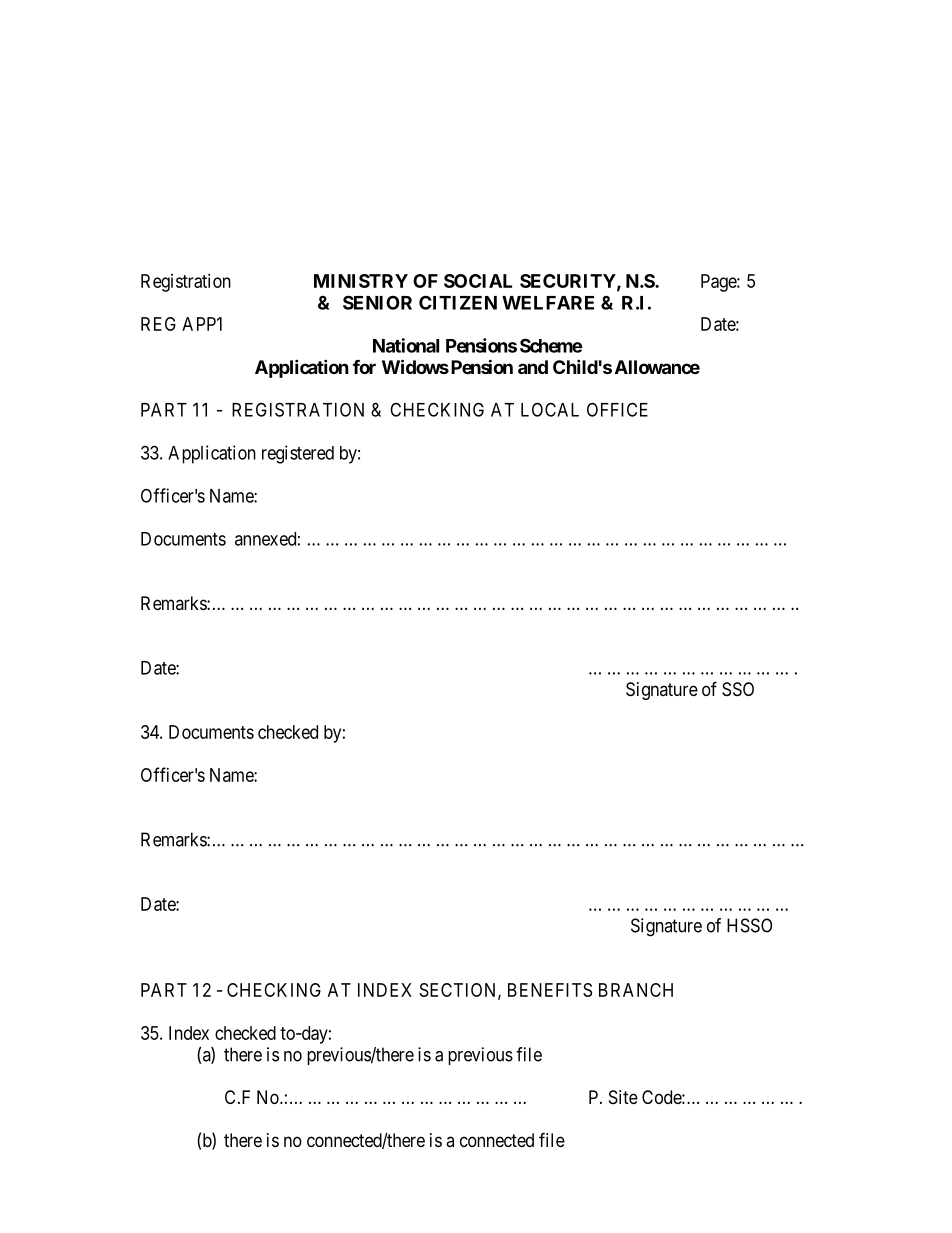  Describe the element at coordinates (548, 303) in the document. I see `WELFARE` at that location.
